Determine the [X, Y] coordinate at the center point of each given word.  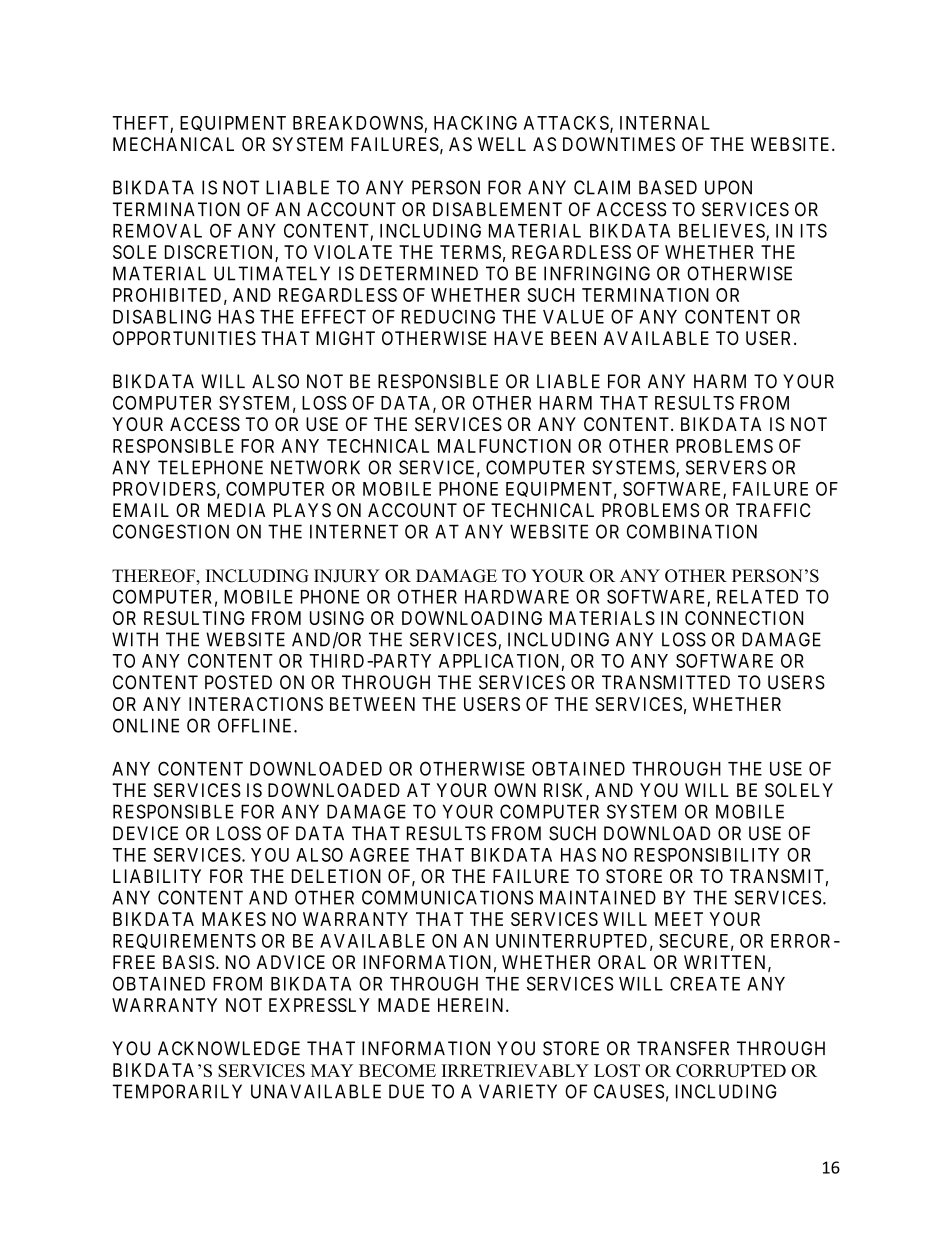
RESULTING [194, 618]
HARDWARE [517, 597]
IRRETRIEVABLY [515, 1070]
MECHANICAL [173, 144]
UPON [728, 187]
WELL [502, 144]
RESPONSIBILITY [706, 855]
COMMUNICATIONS [447, 897]
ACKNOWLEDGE [229, 1048]
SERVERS [726, 467]
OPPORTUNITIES [184, 338]
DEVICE [145, 833]
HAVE [518, 338]
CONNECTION [744, 618]
